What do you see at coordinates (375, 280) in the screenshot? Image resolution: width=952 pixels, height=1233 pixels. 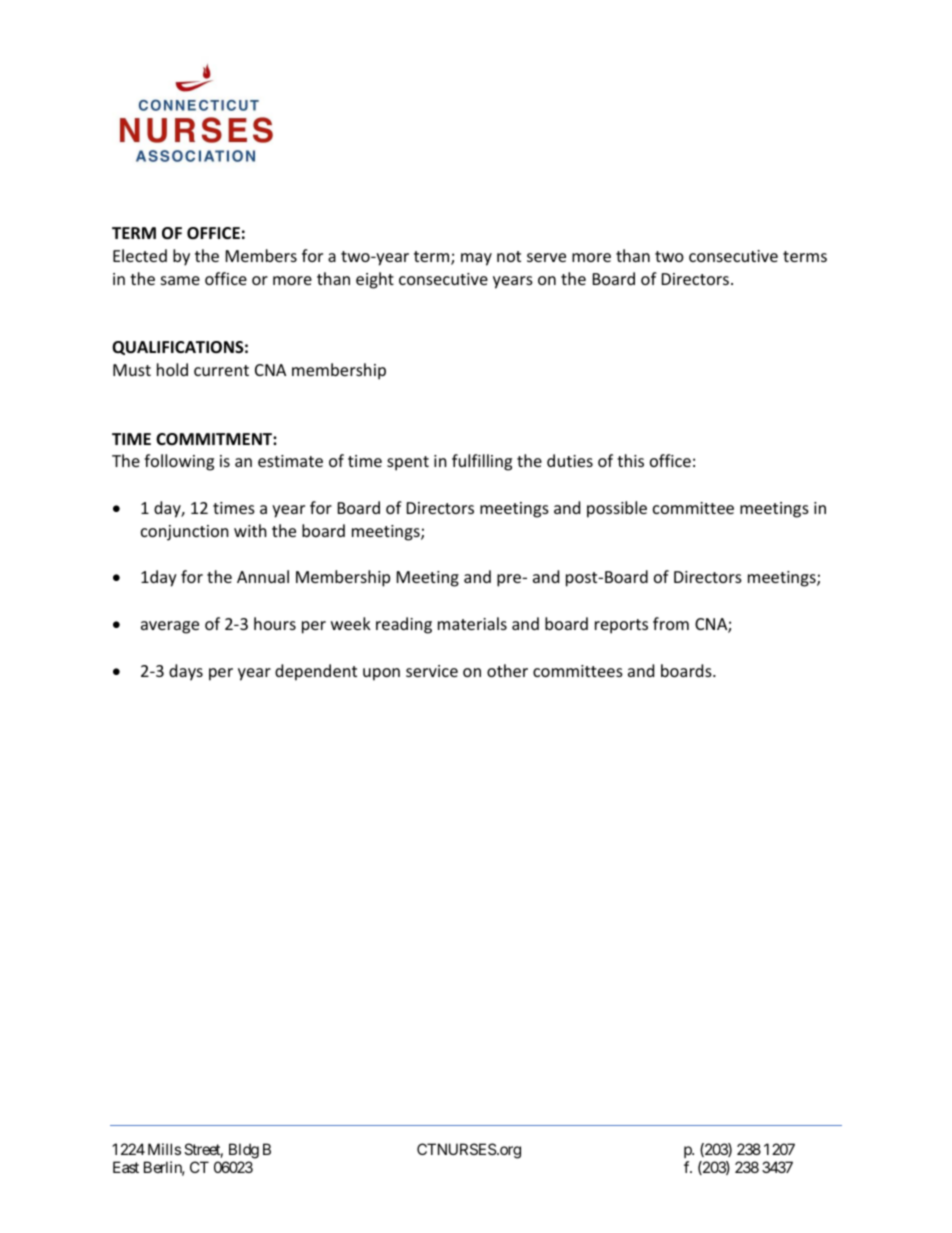 I see `eight` at bounding box center [375, 280].
